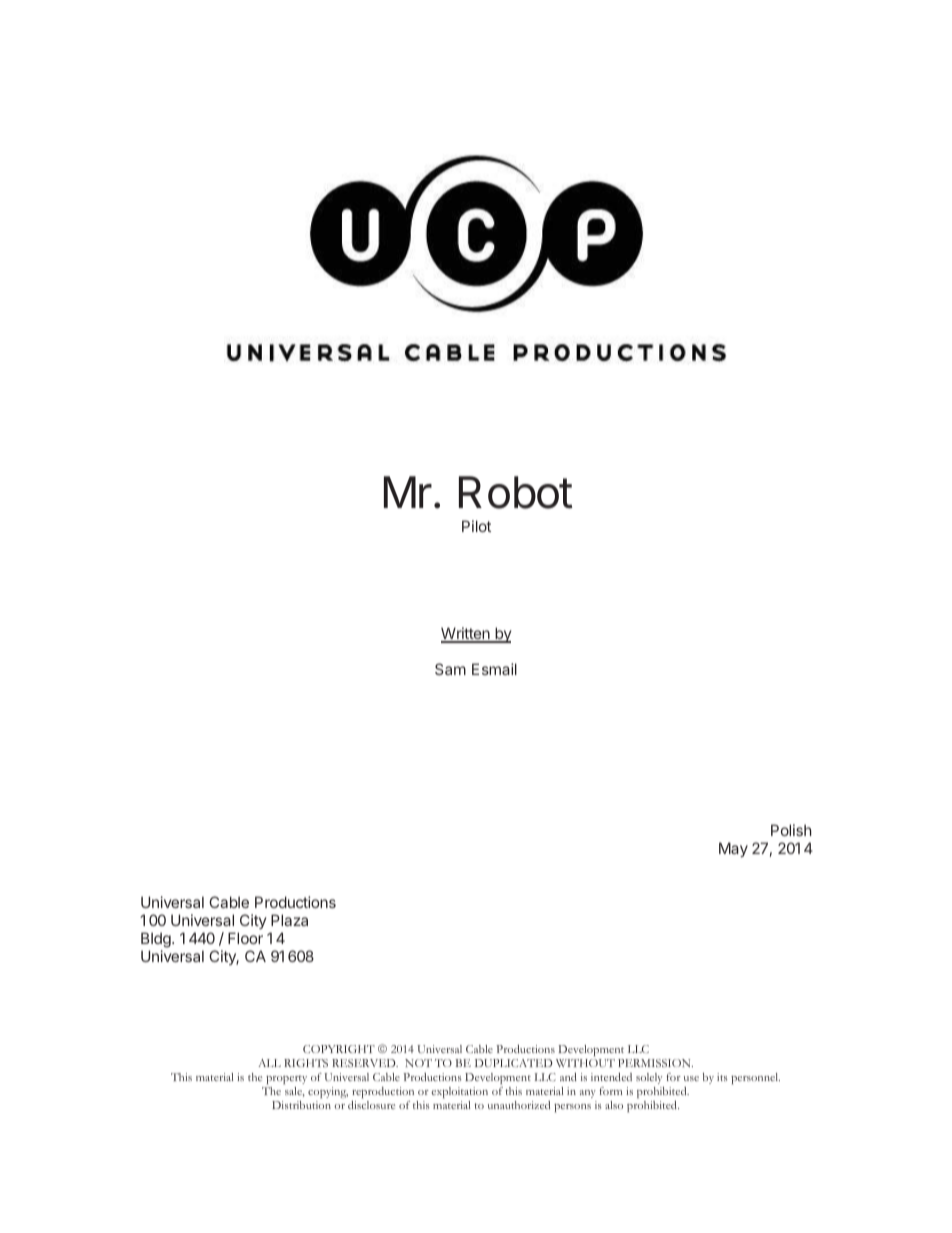 This screenshot has height=1233, width=952. Describe the element at coordinates (450, 669) in the screenshot. I see `Sam` at that location.
